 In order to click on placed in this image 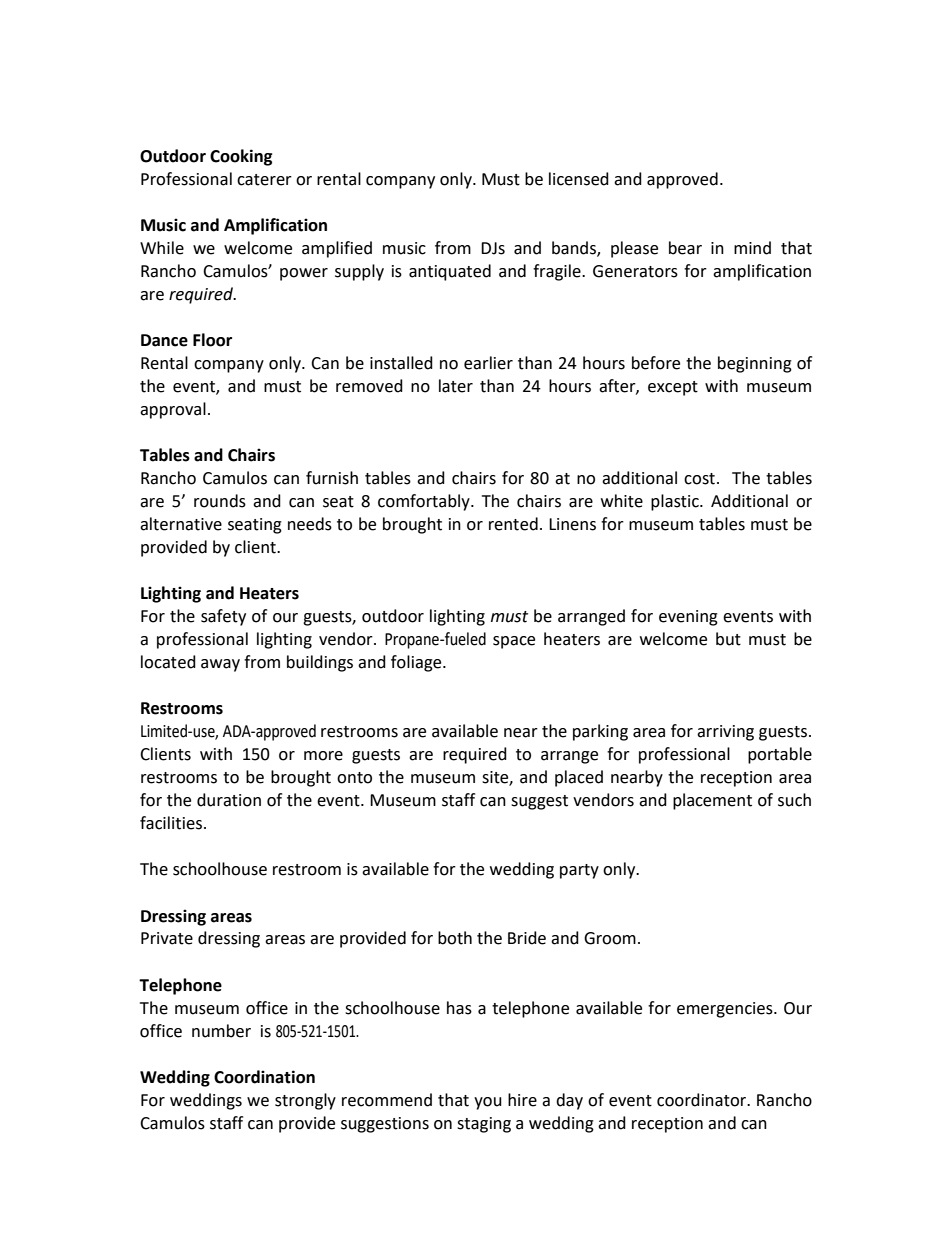, I will do `click(579, 778)`.
